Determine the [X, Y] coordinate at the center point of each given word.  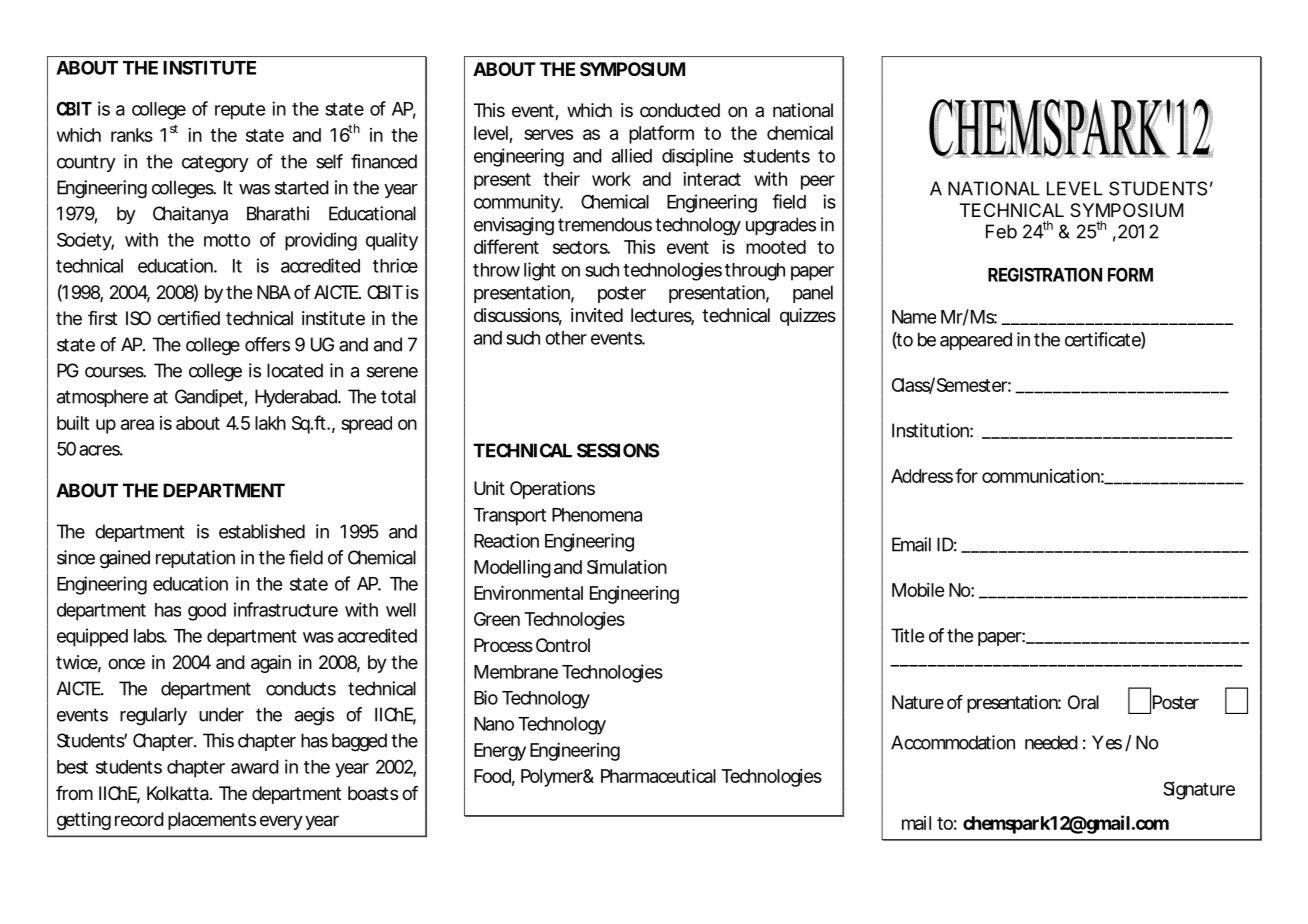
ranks [132, 135]
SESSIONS [618, 450]
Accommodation [953, 742]
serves [548, 134]
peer [818, 182]
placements [212, 821]
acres [101, 450]
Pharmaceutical [658, 776]
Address [922, 476]
